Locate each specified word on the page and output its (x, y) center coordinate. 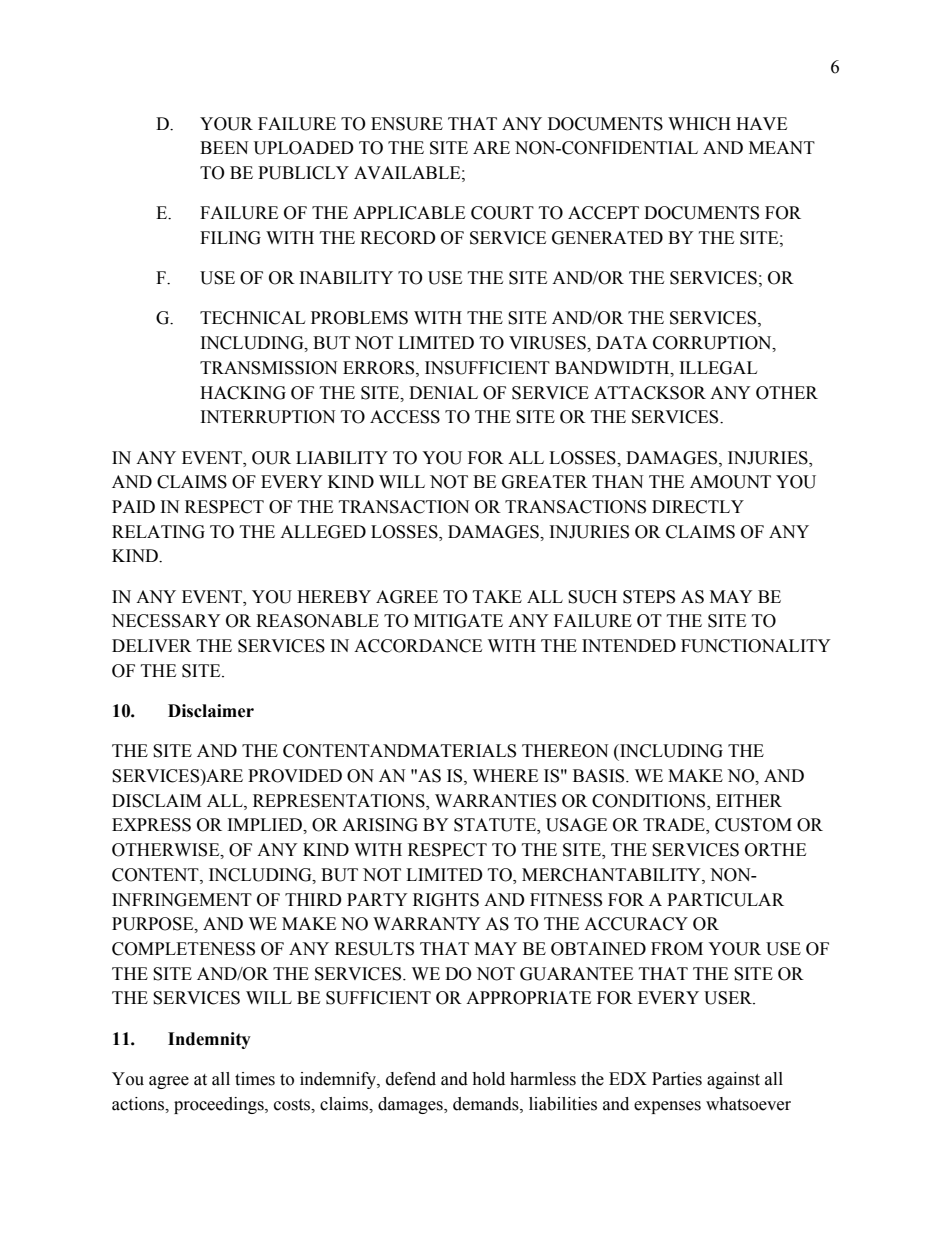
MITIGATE (458, 621)
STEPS (649, 597)
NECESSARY (166, 621)
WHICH (699, 124)
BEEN (224, 147)
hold (488, 1079)
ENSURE (407, 124)
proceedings (220, 1105)
